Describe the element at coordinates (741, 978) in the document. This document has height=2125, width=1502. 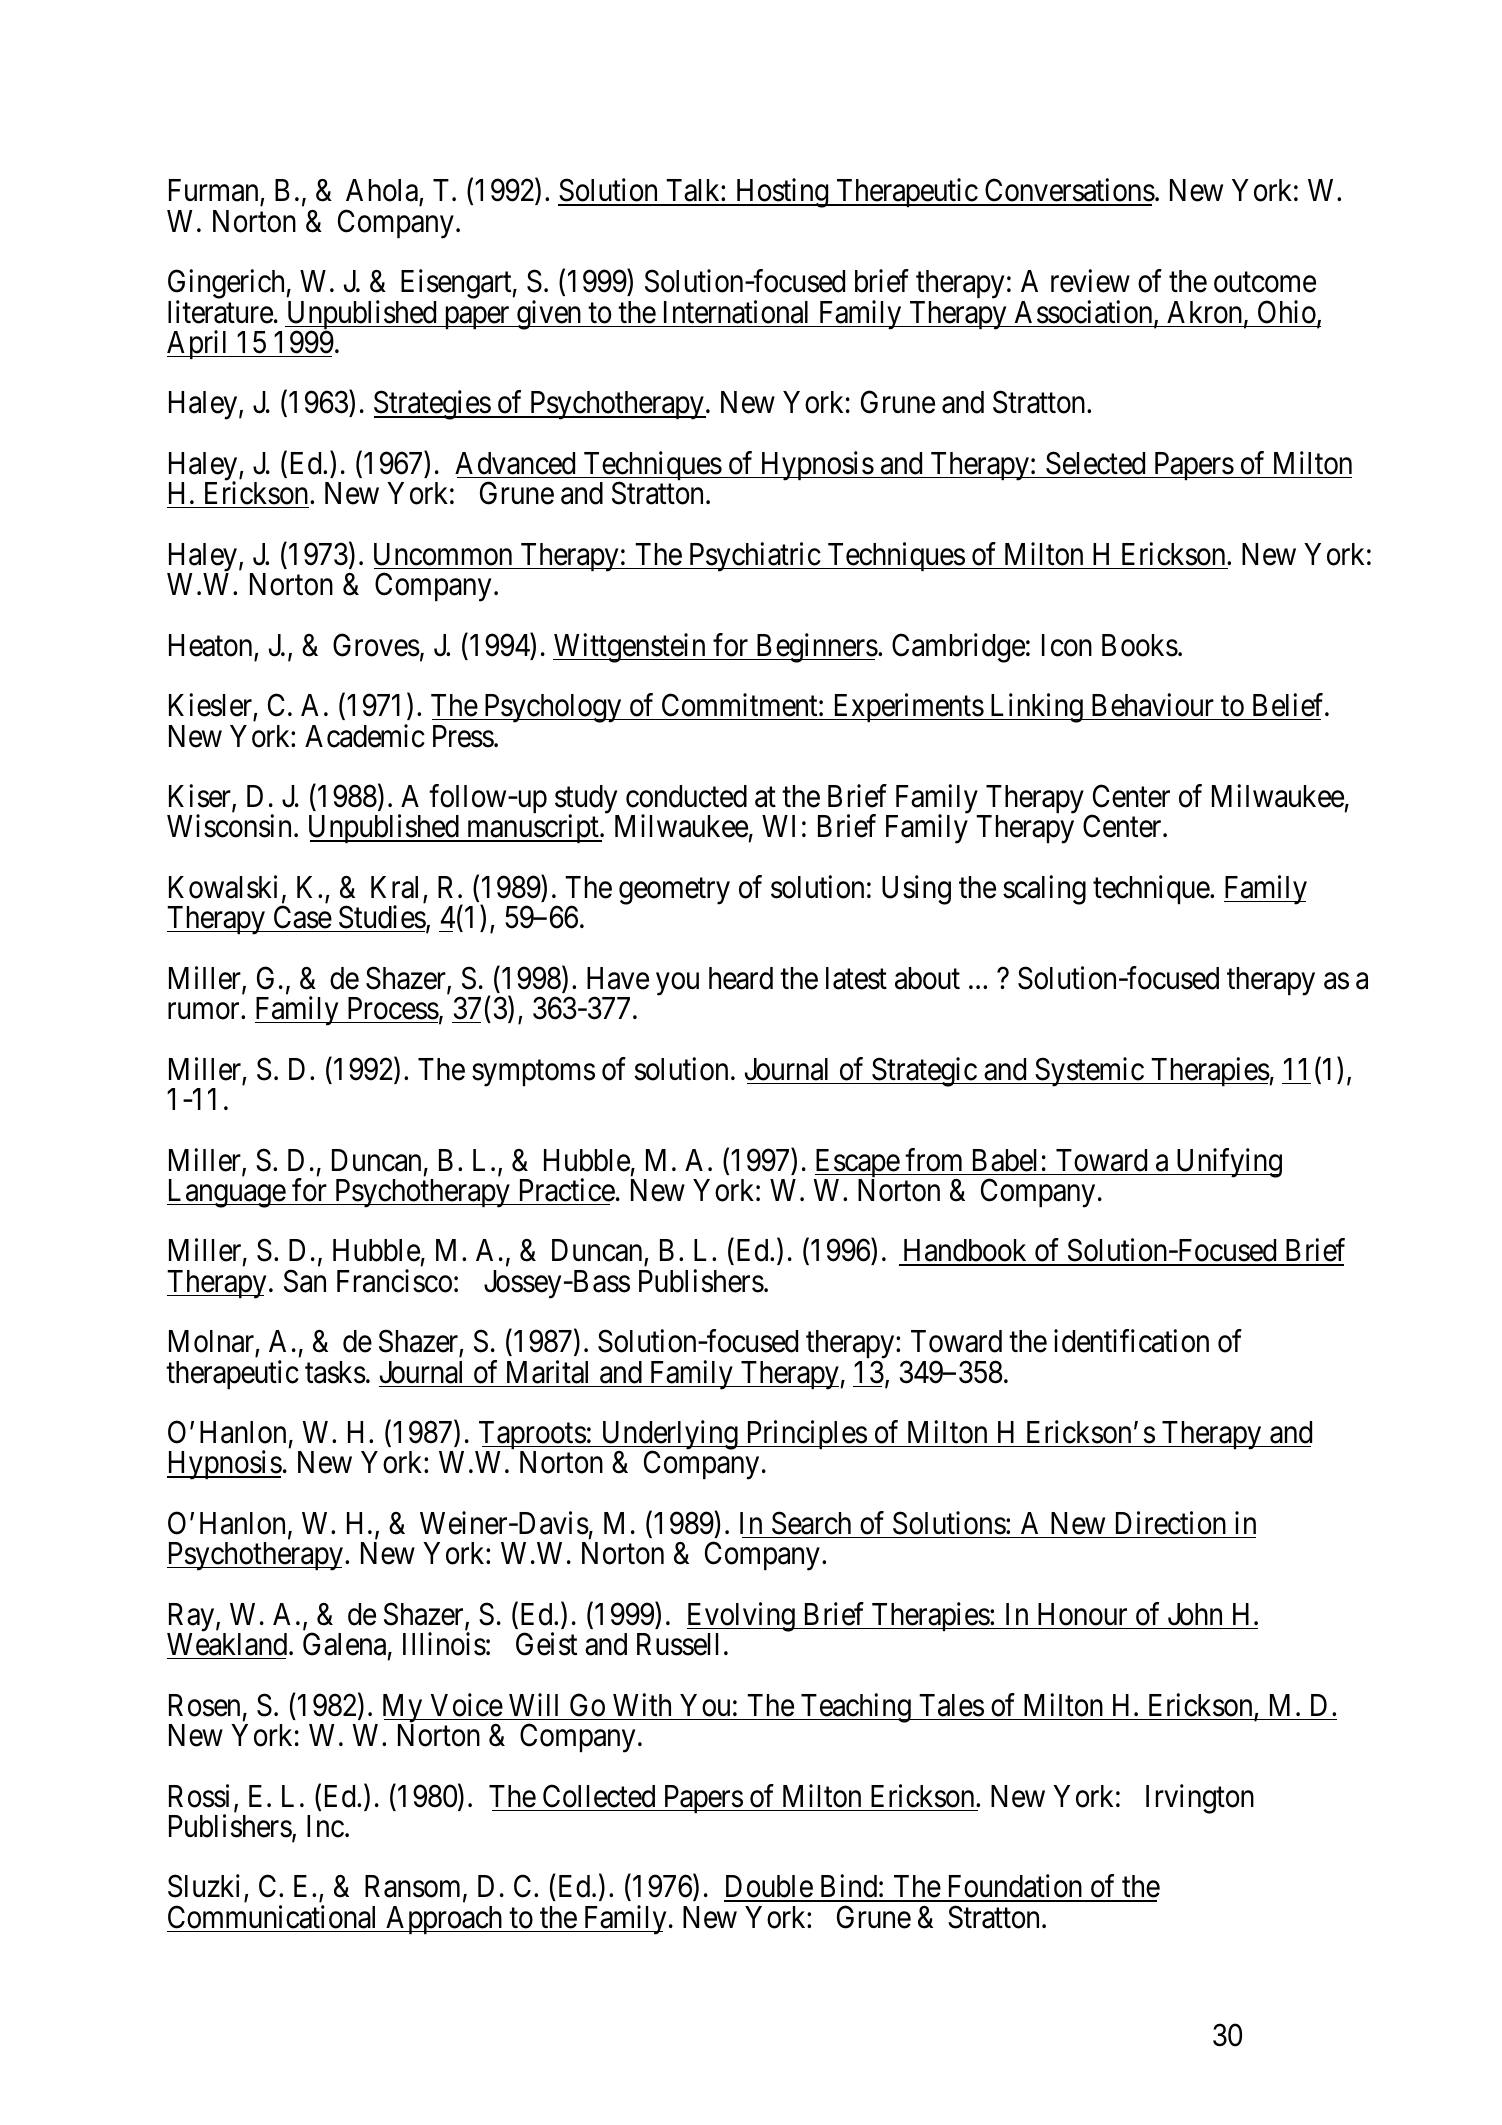
I see `heard` at that location.
